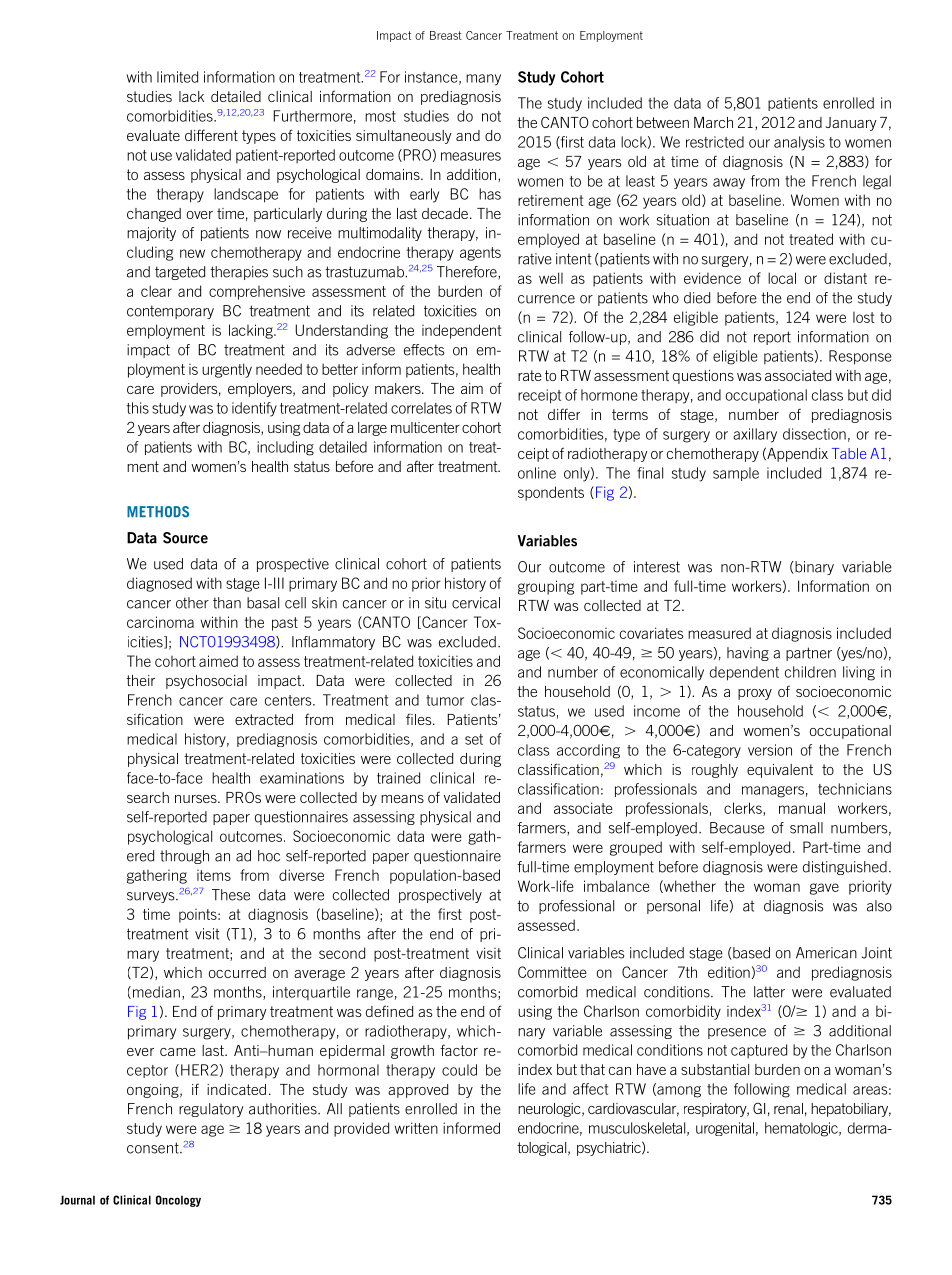 The width and height of the image is (952, 1275). I want to click on March, so click(713, 122).
